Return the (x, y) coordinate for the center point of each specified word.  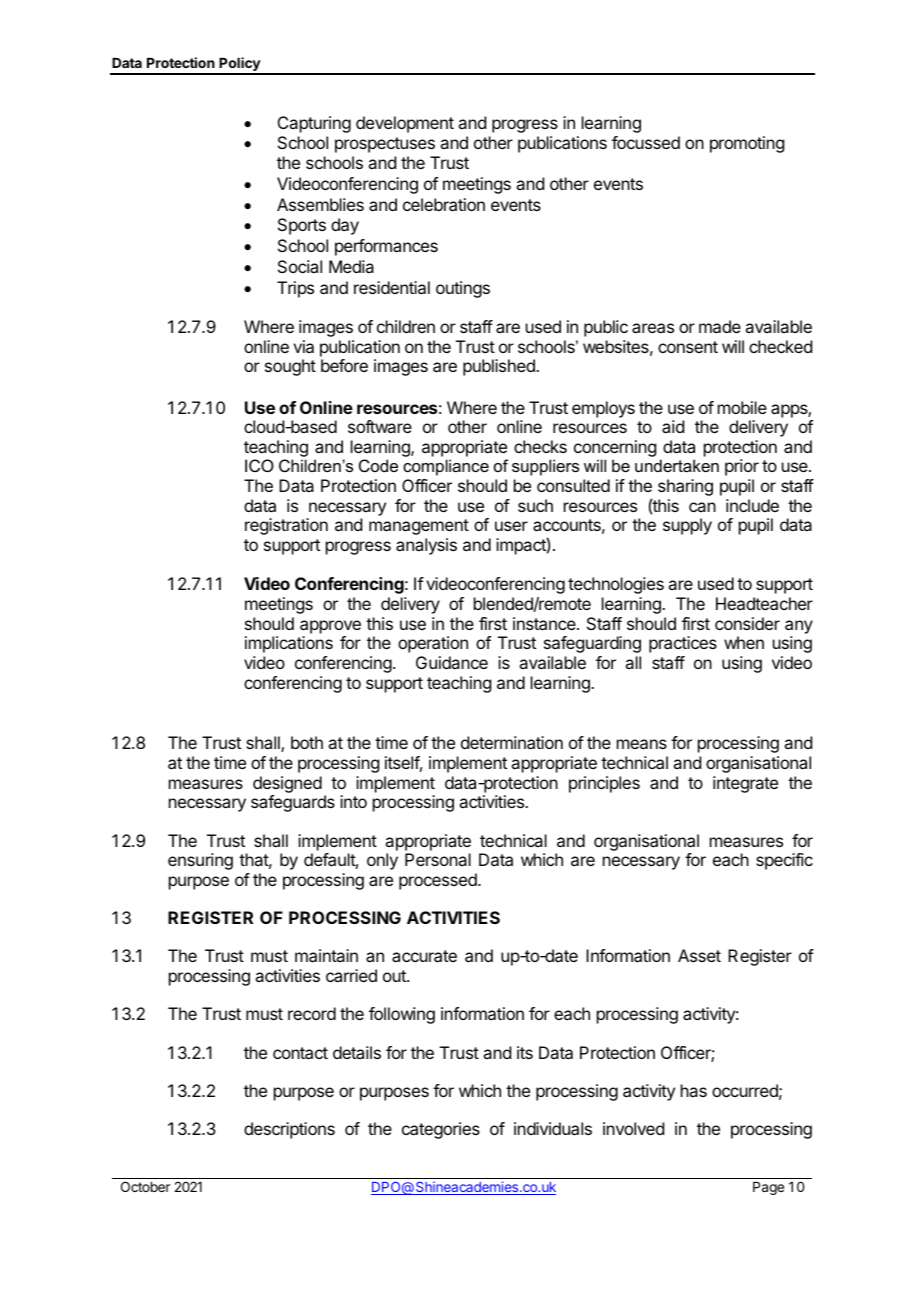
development (405, 124)
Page (768, 1188)
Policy (240, 65)
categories (441, 1130)
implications (289, 644)
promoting (747, 144)
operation (433, 644)
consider (747, 623)
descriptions (289, 1130)
